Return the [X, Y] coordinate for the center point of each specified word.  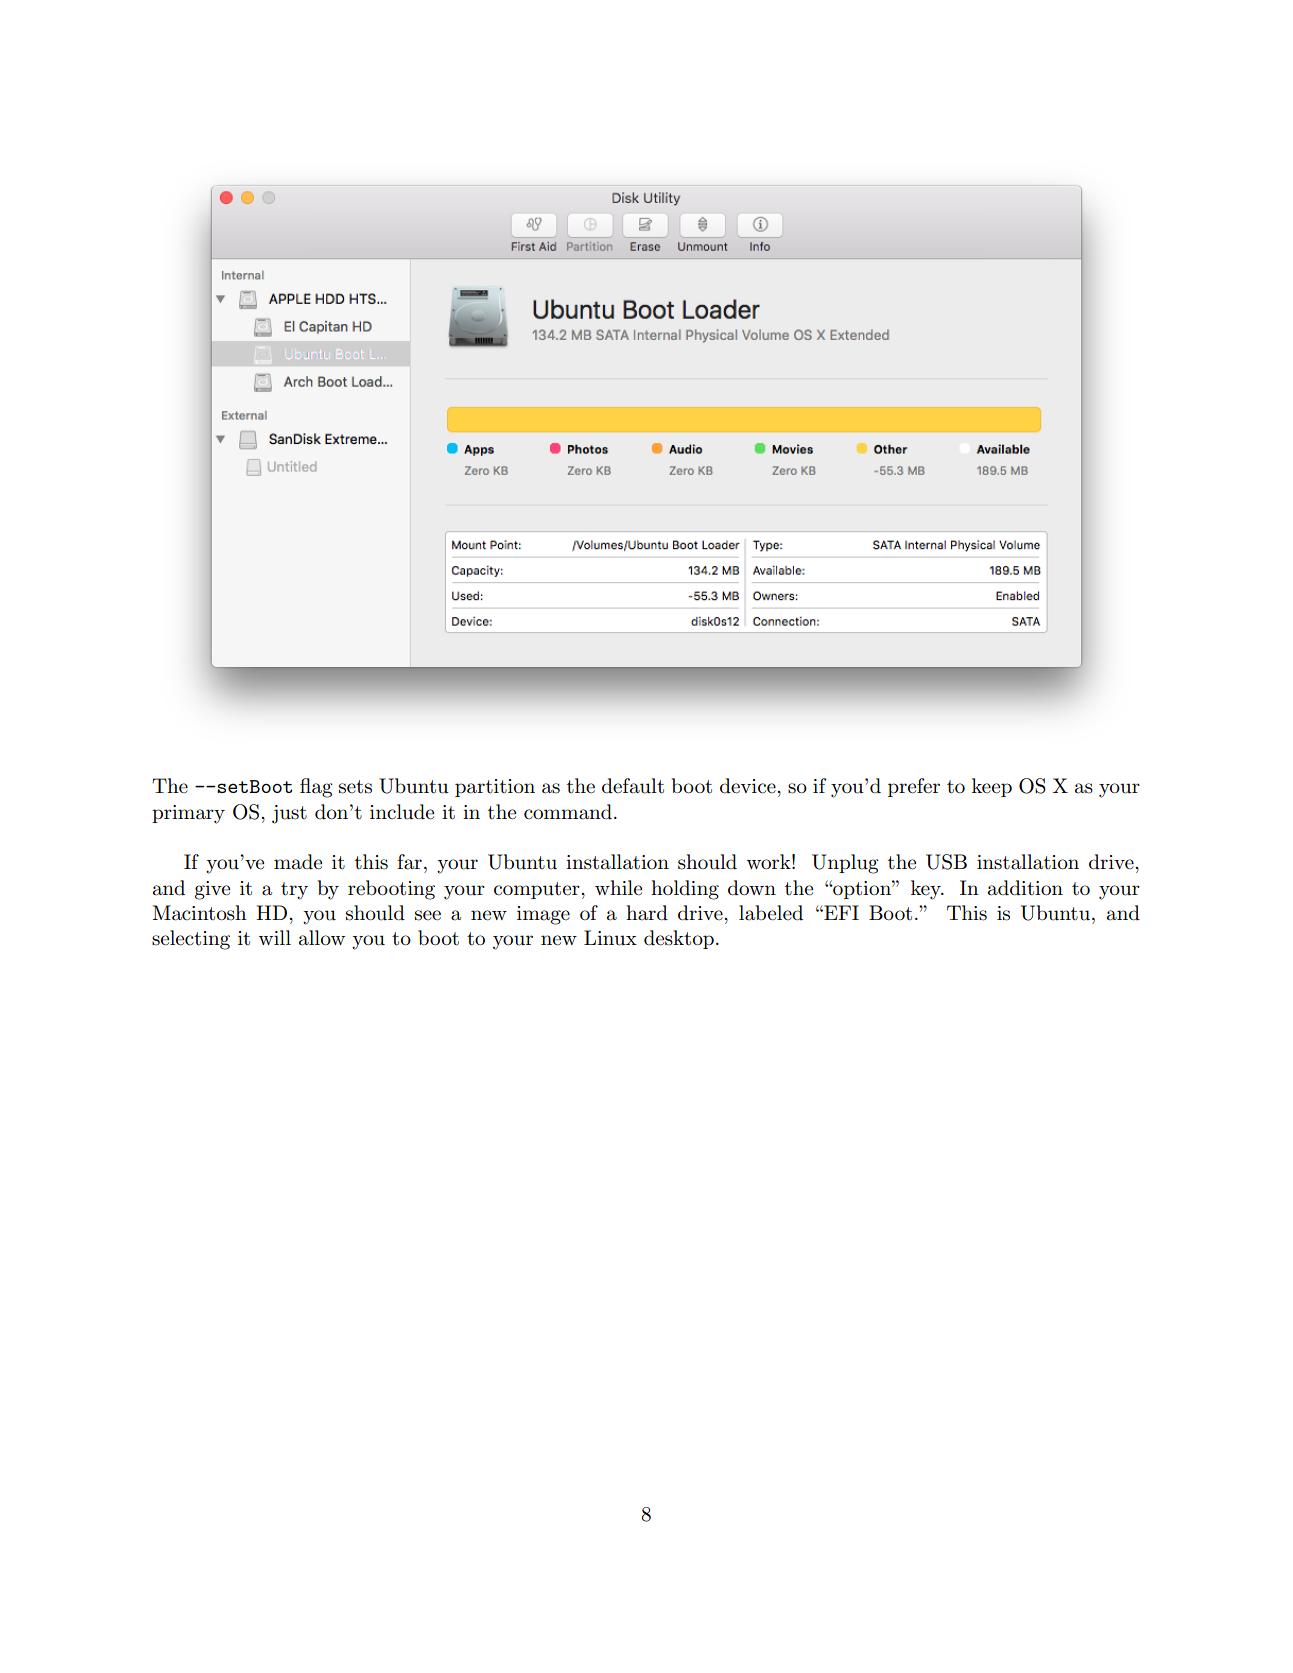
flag [316, 788]
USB [946, 862]
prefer [914, 787]
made [298, 862]
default [633, 786]
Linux [610, 938]
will [274, 937]
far [409, 862]
